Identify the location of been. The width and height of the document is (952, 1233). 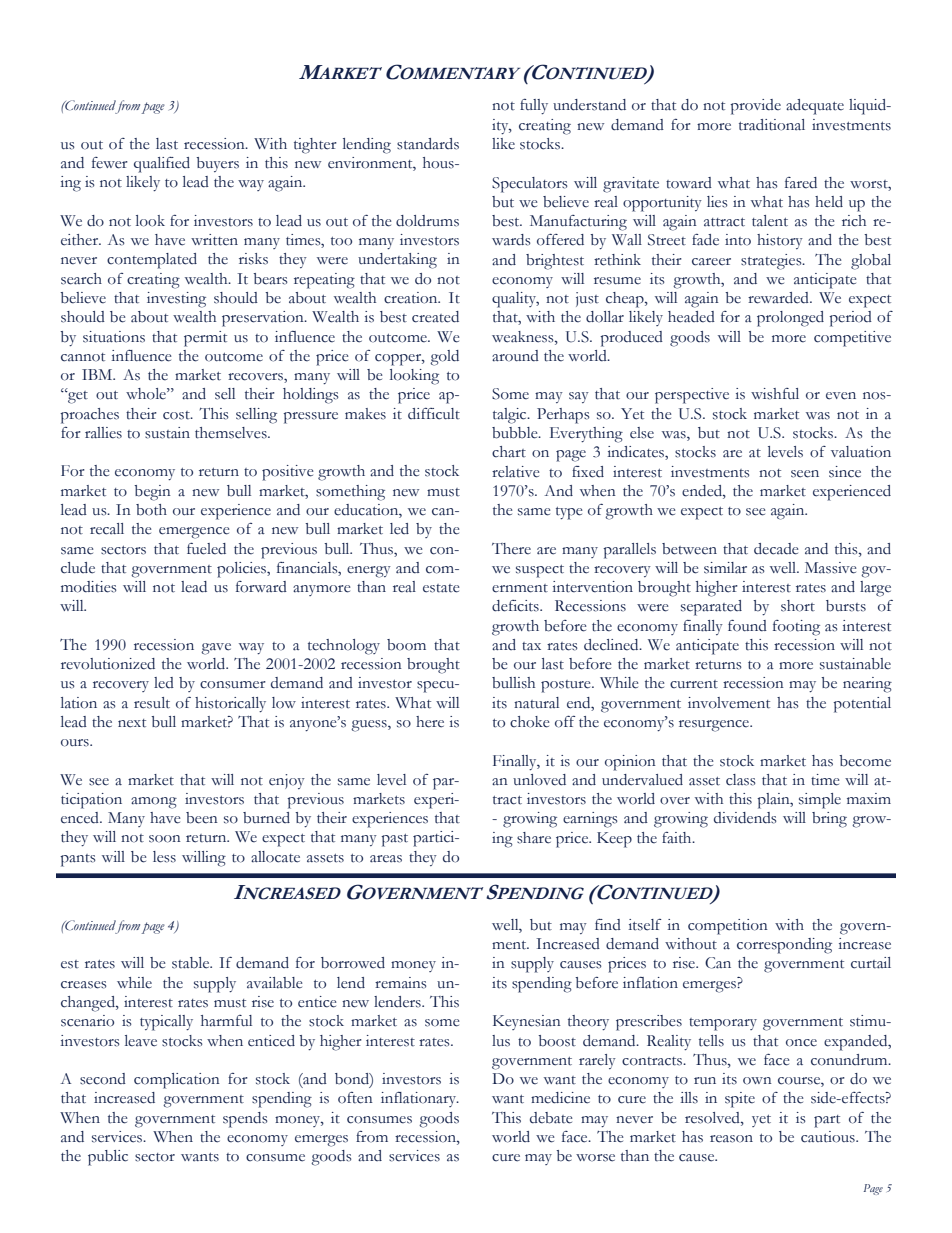
(202, 818).
